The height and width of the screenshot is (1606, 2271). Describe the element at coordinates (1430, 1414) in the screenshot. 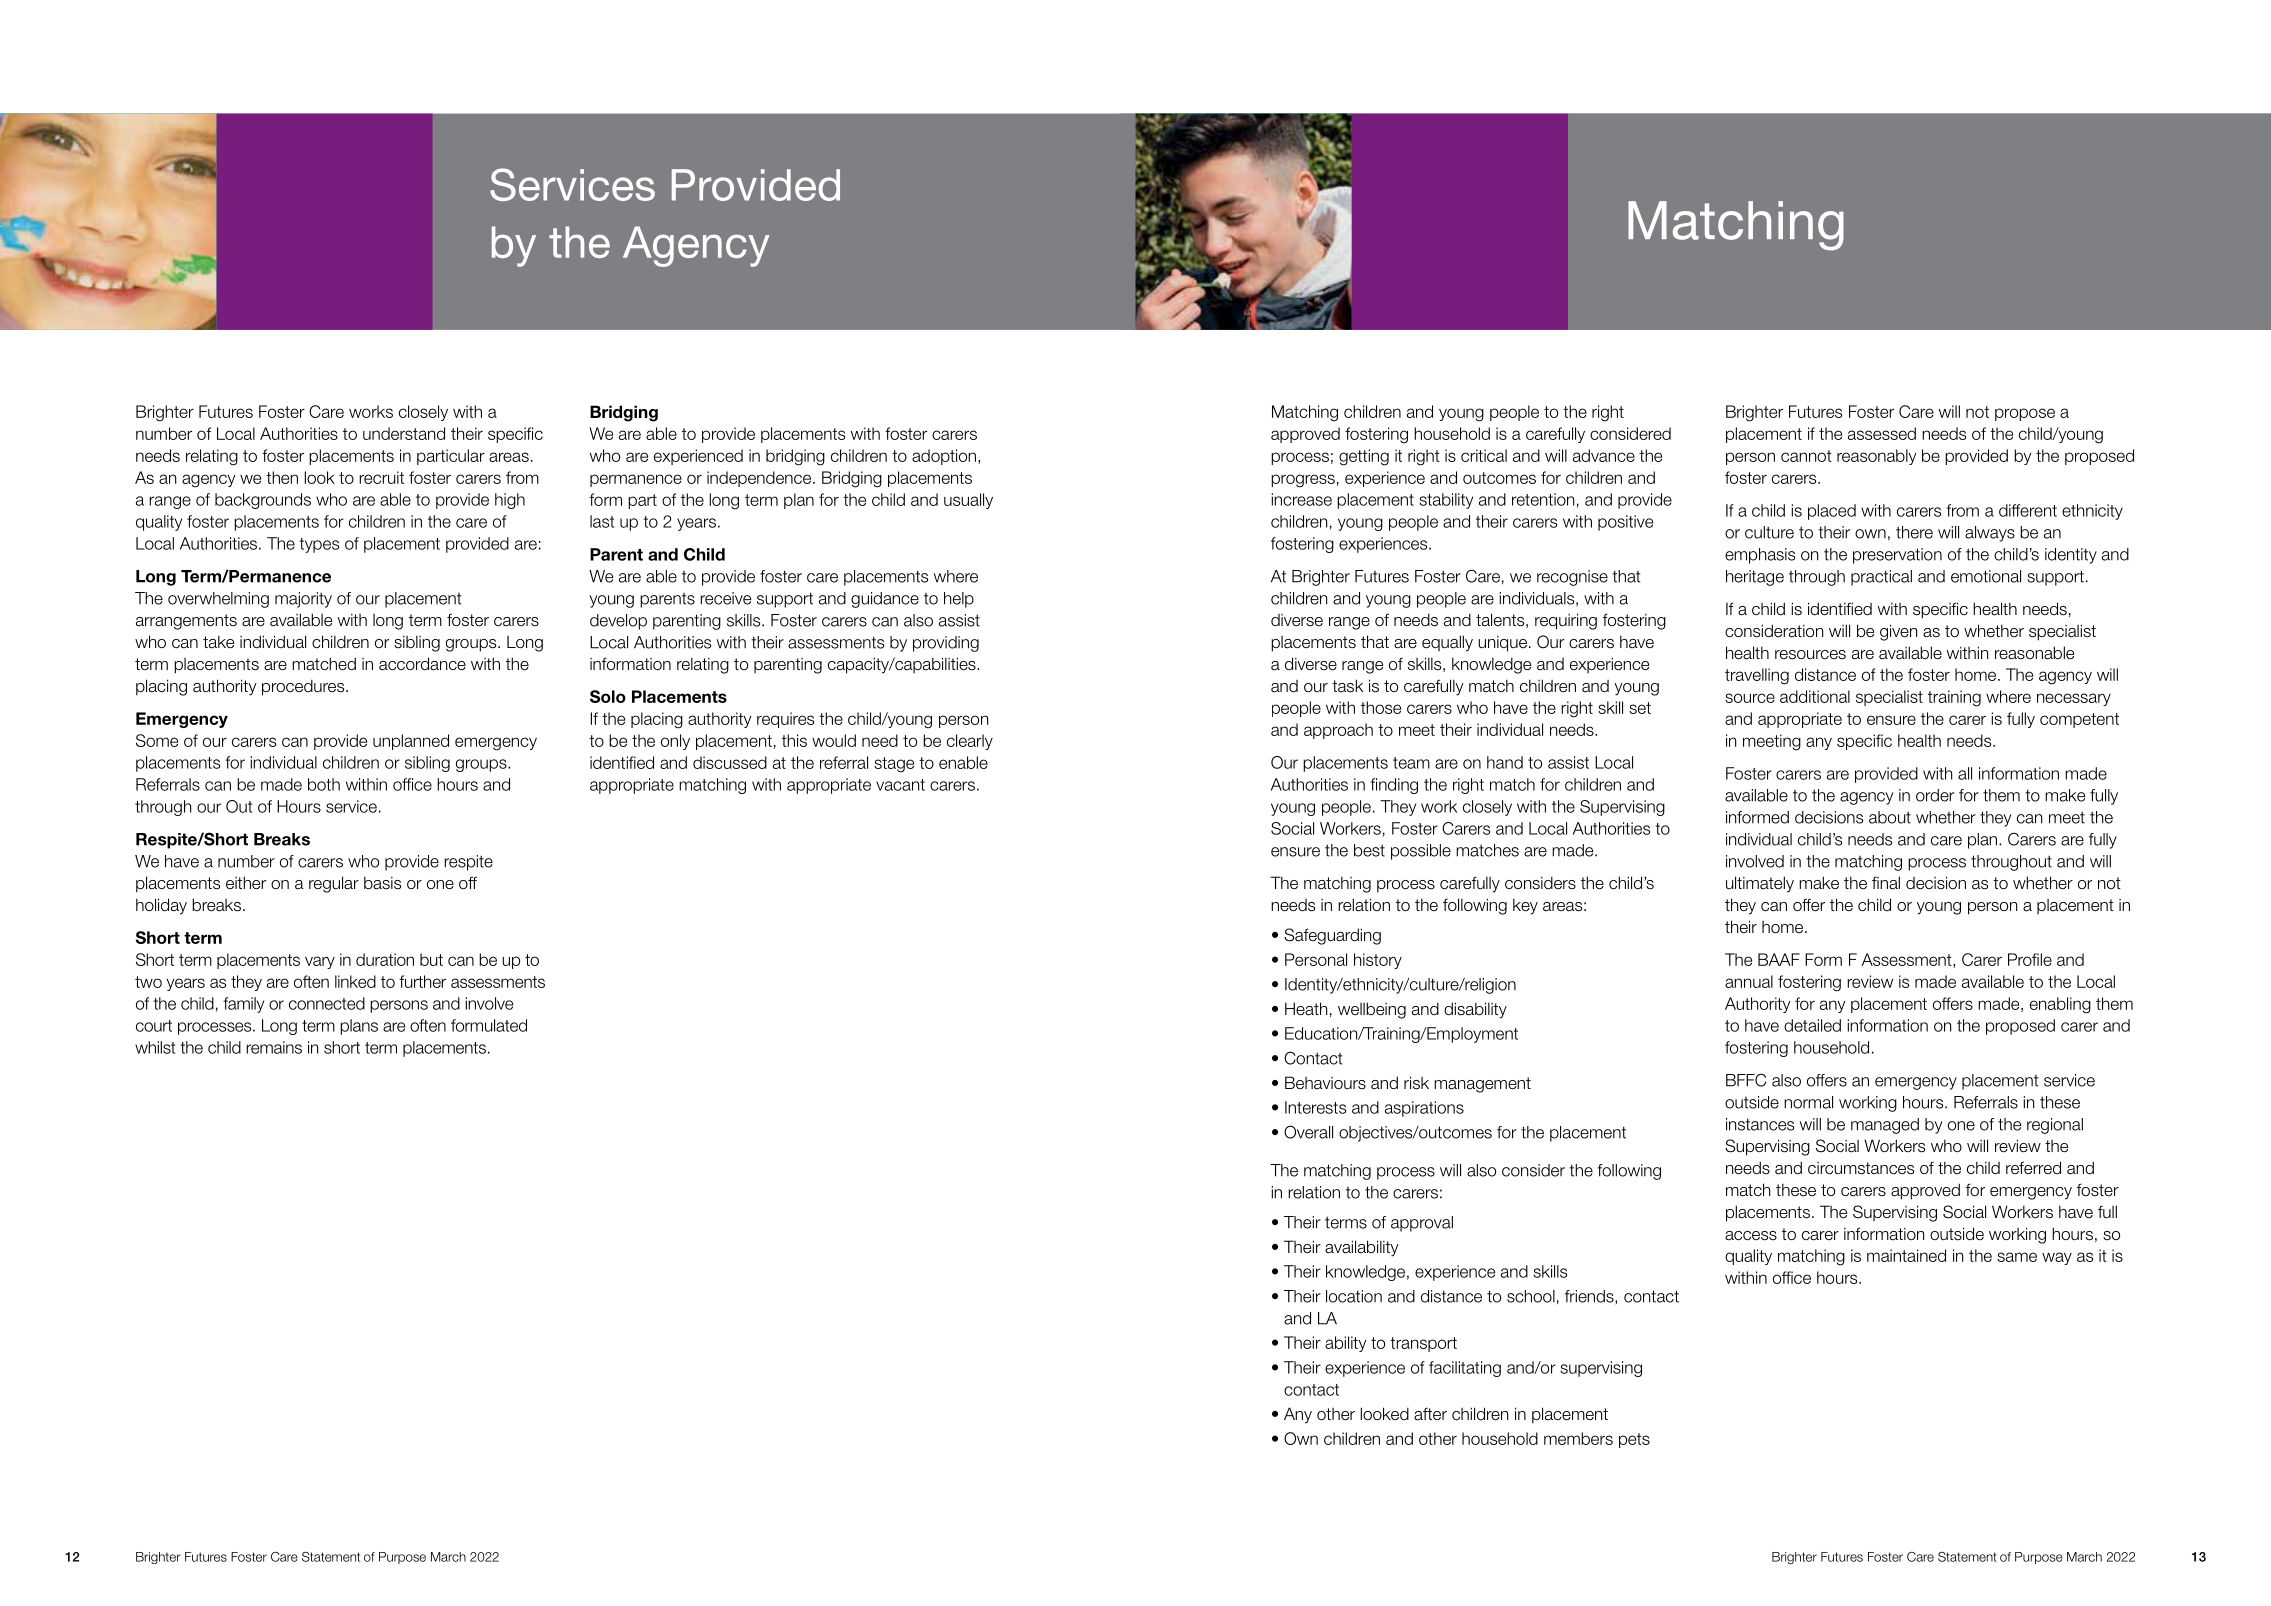

I see `after` at that location.
